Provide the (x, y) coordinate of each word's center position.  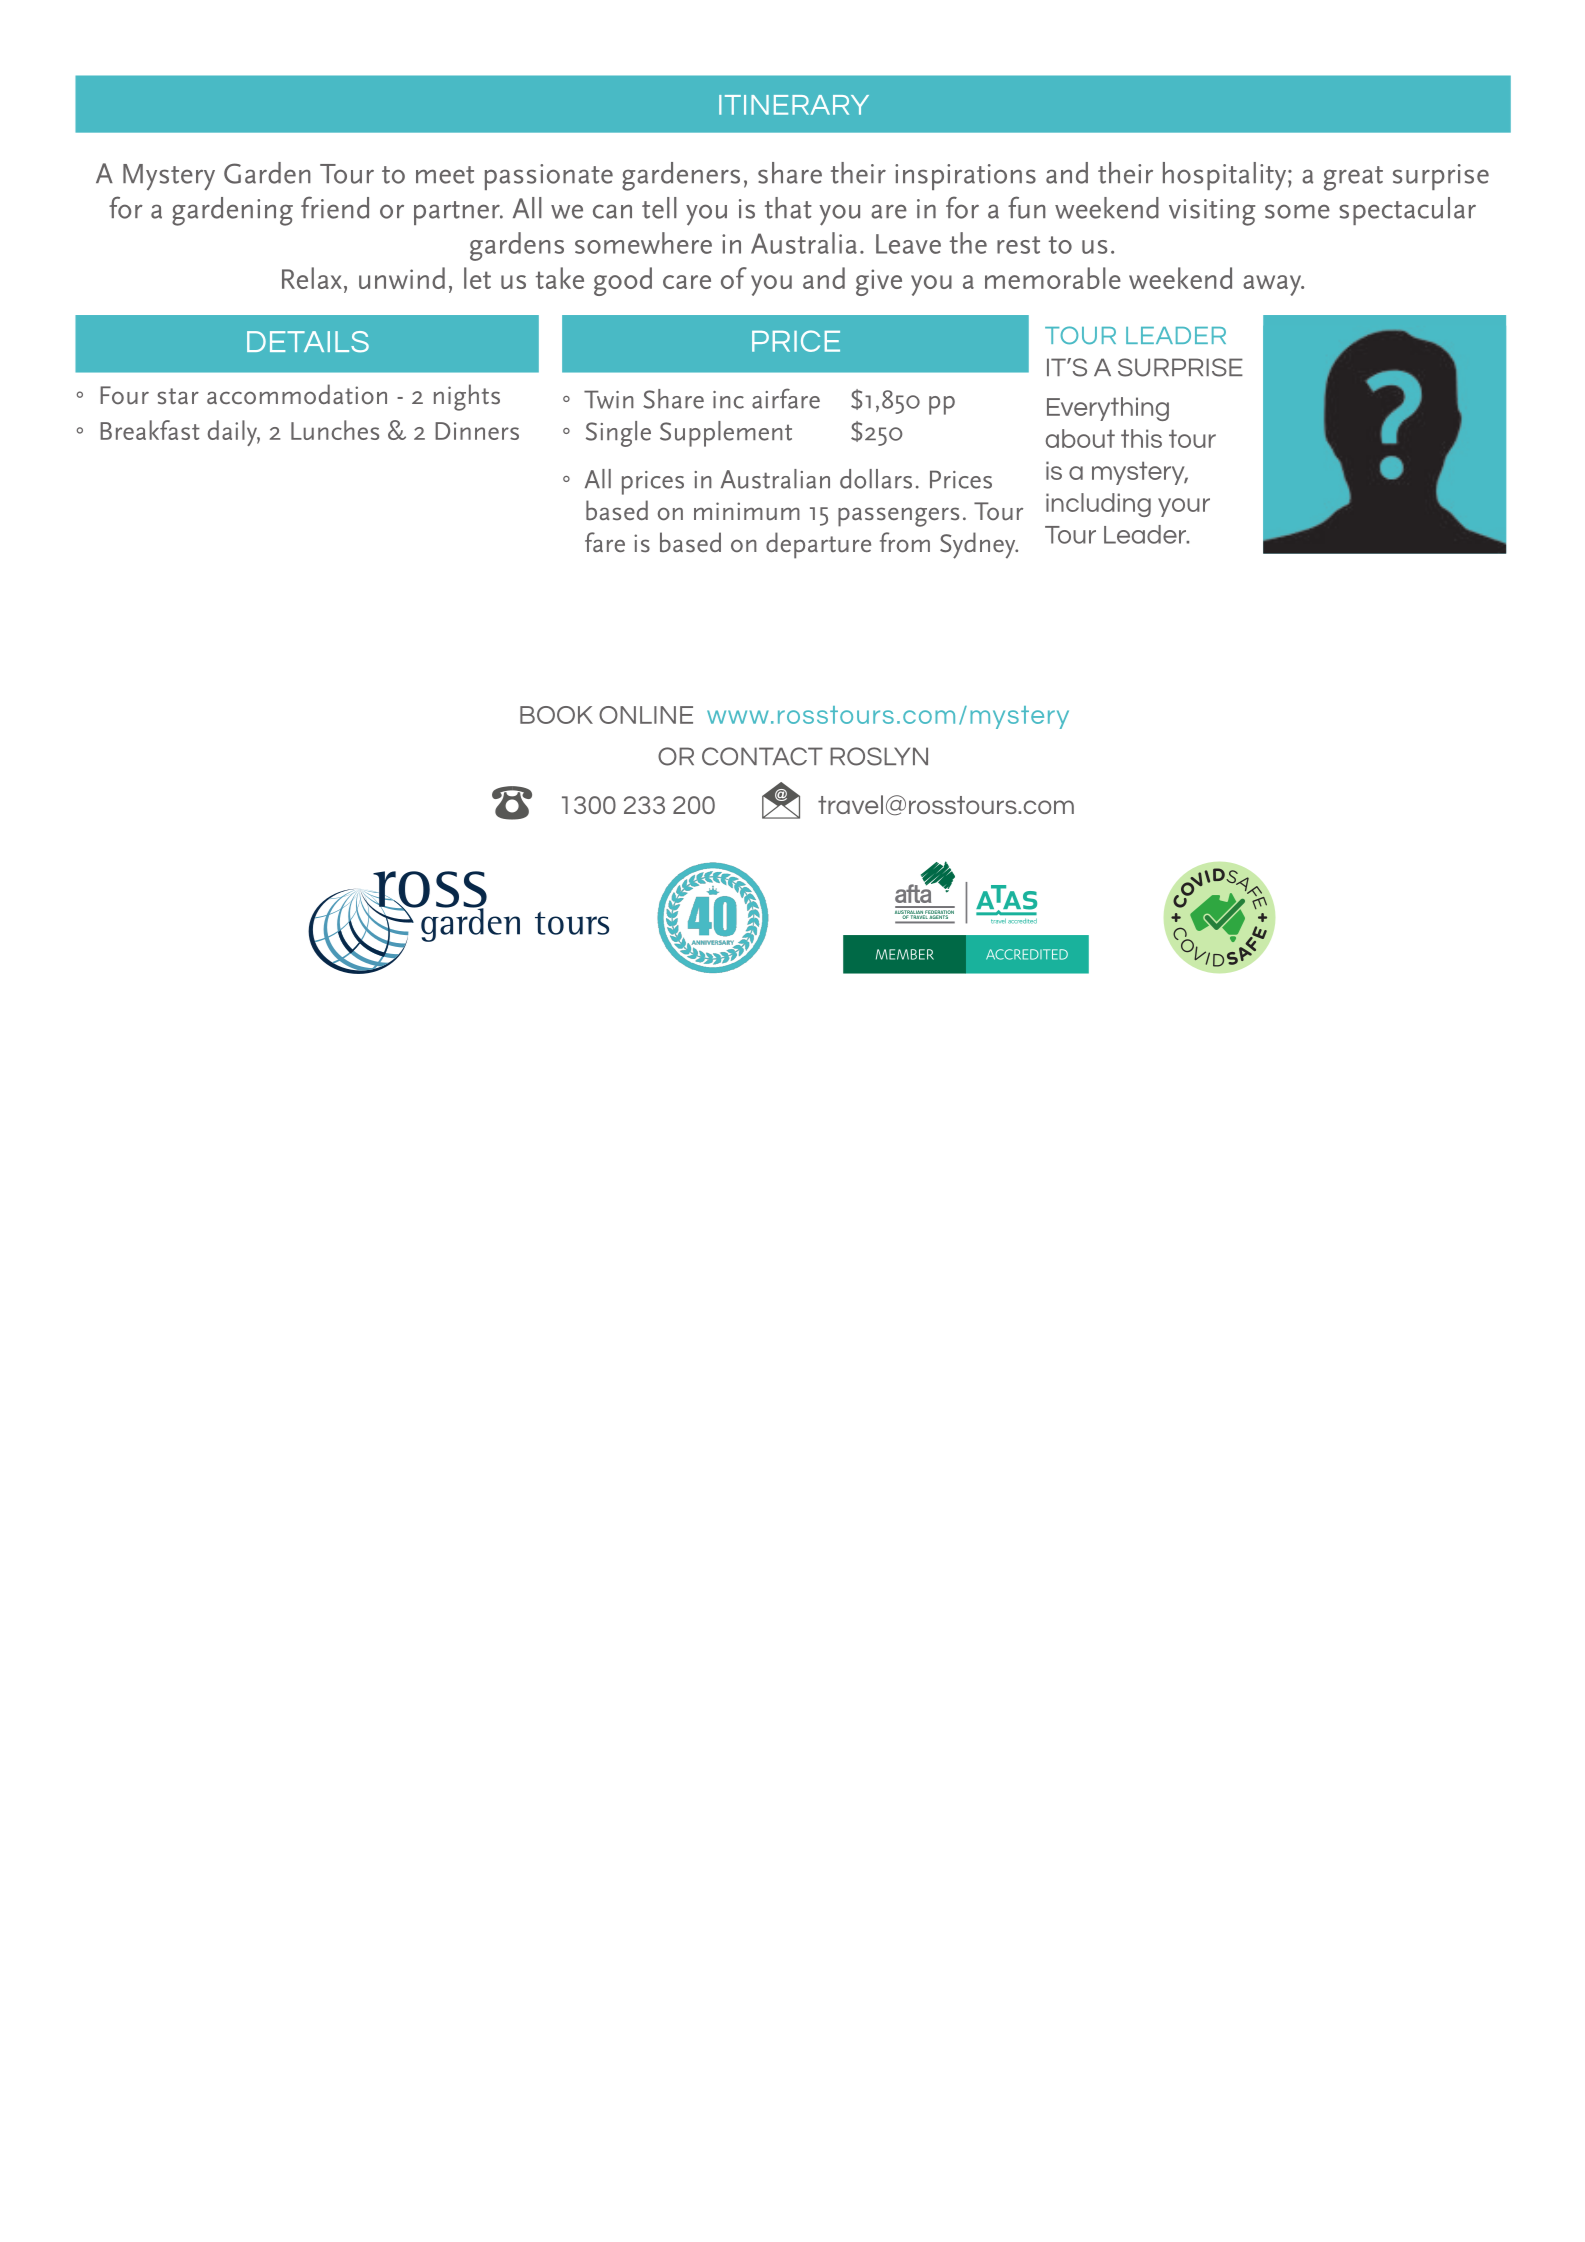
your (1184, 507)
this (1141, 438)
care (687, 282)
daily (234, 433)
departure (818, 545)
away (1273, 285)
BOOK (556, 715)
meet (445, 175)
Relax (312, 278)
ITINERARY (794, 105)
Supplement (726, 434)
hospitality (1224, 176)
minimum (747, 511)
